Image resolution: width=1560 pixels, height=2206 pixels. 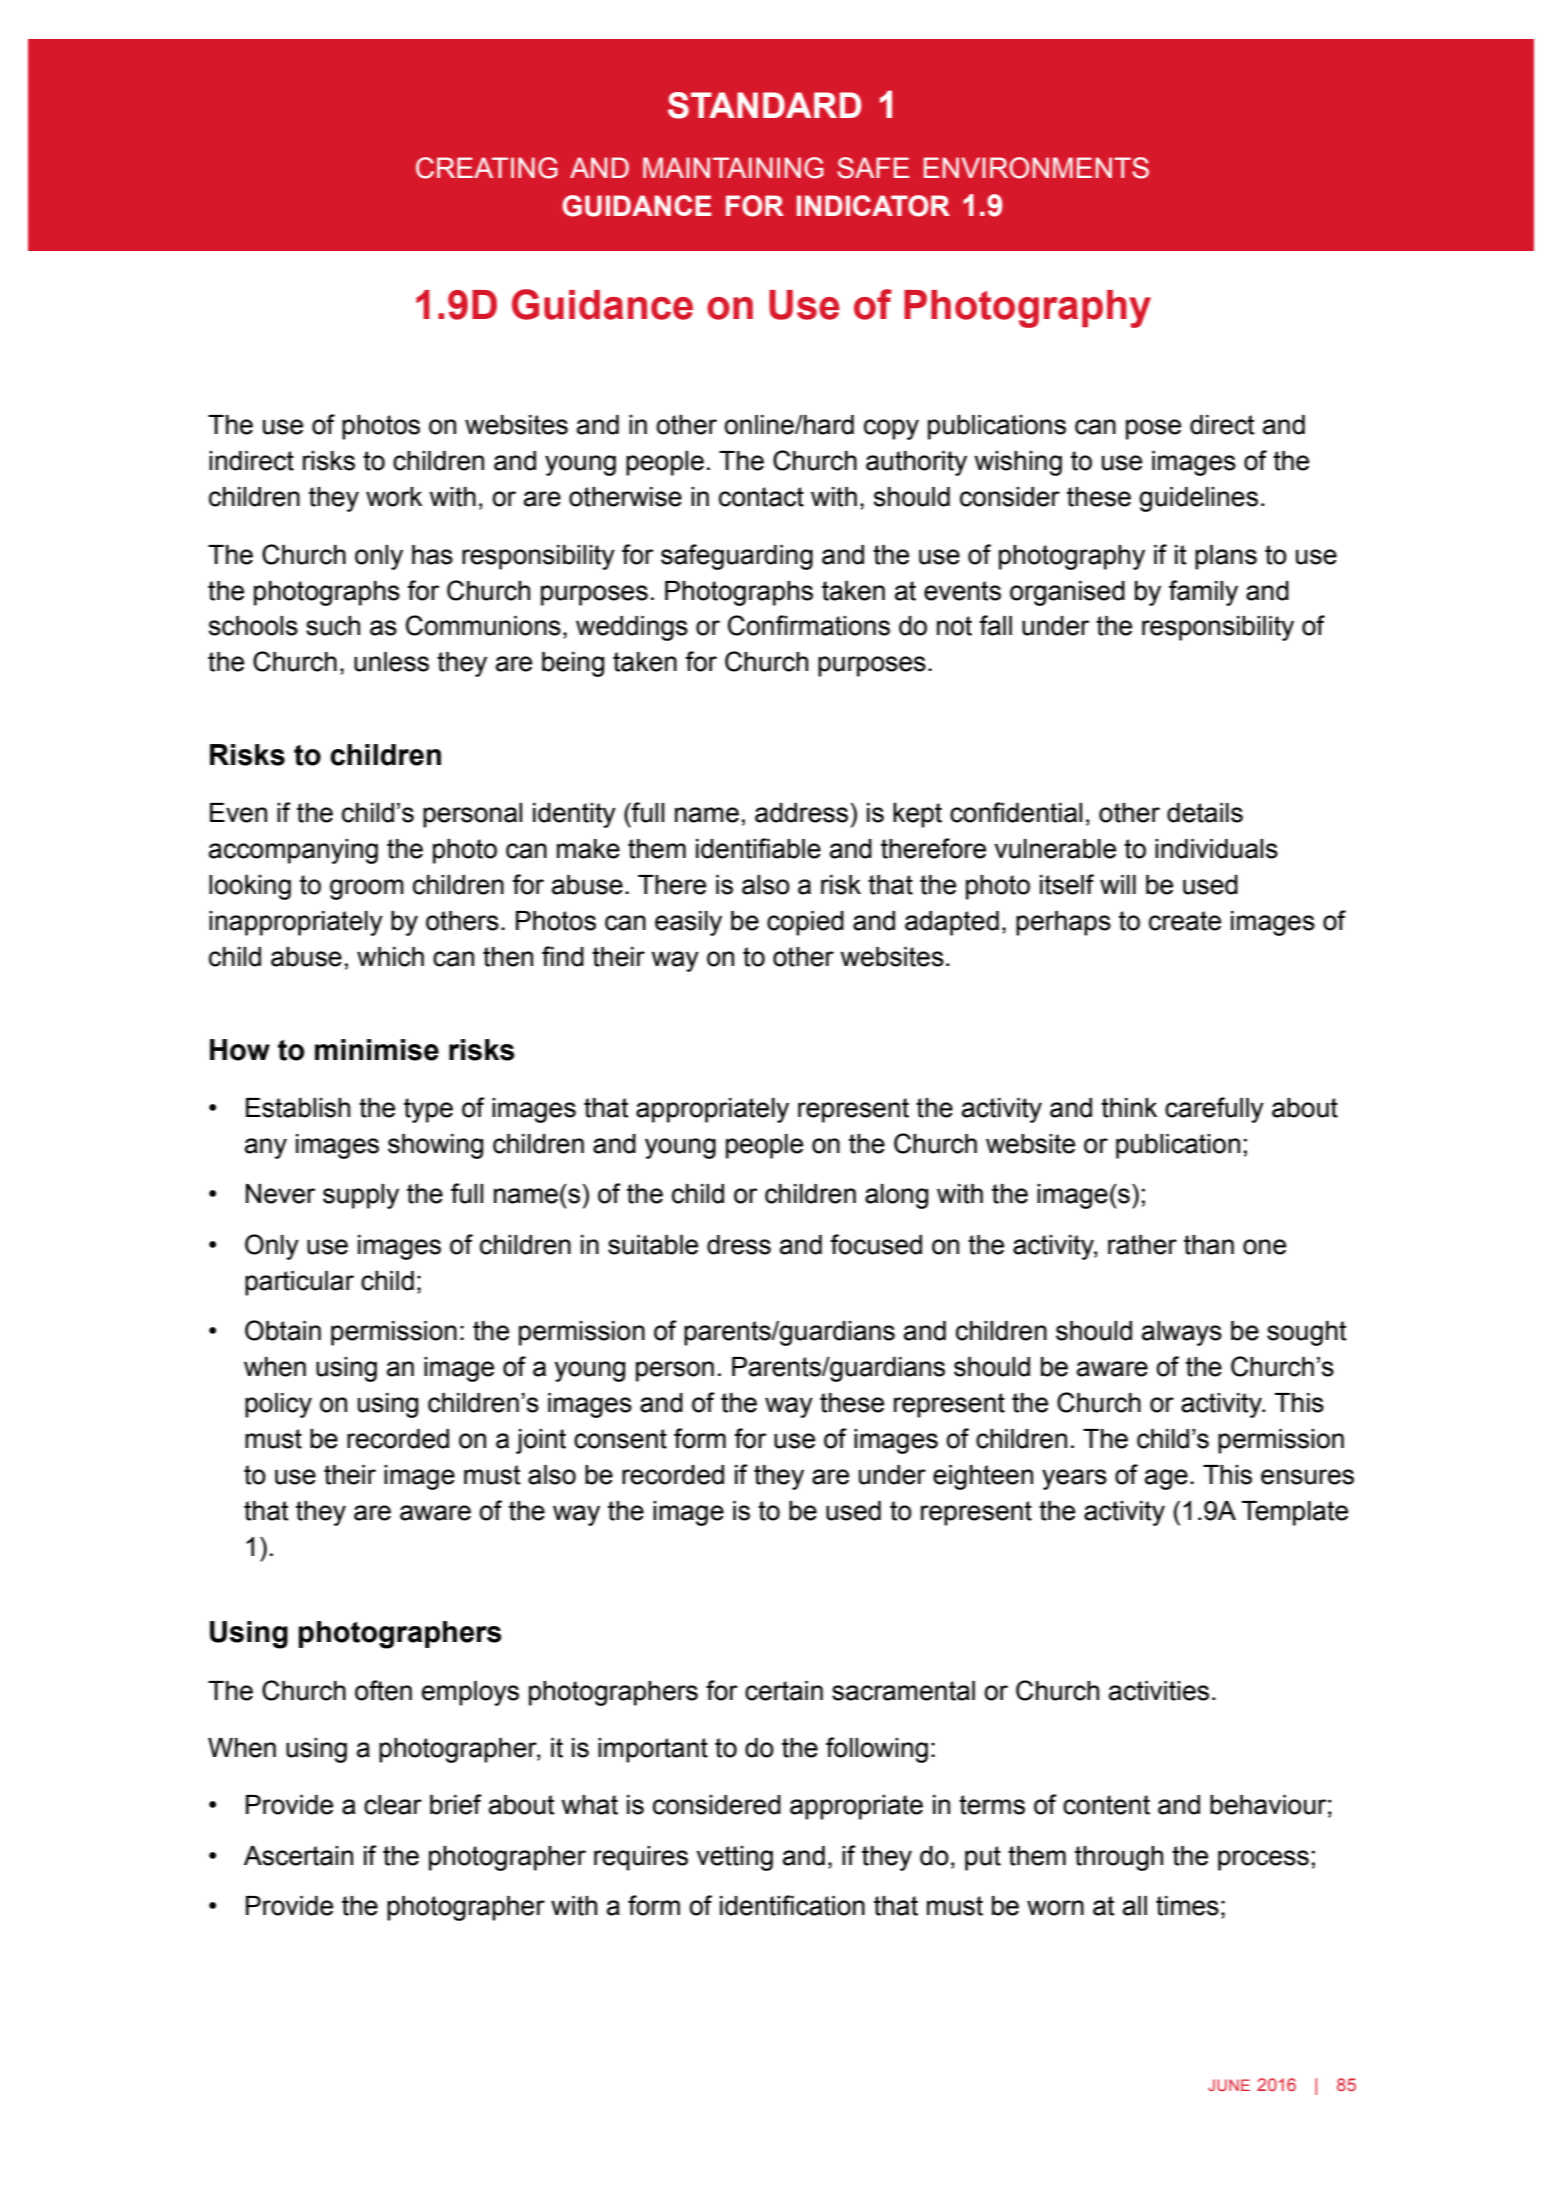 I want to click on particular, so click(x=299, y=1283).
